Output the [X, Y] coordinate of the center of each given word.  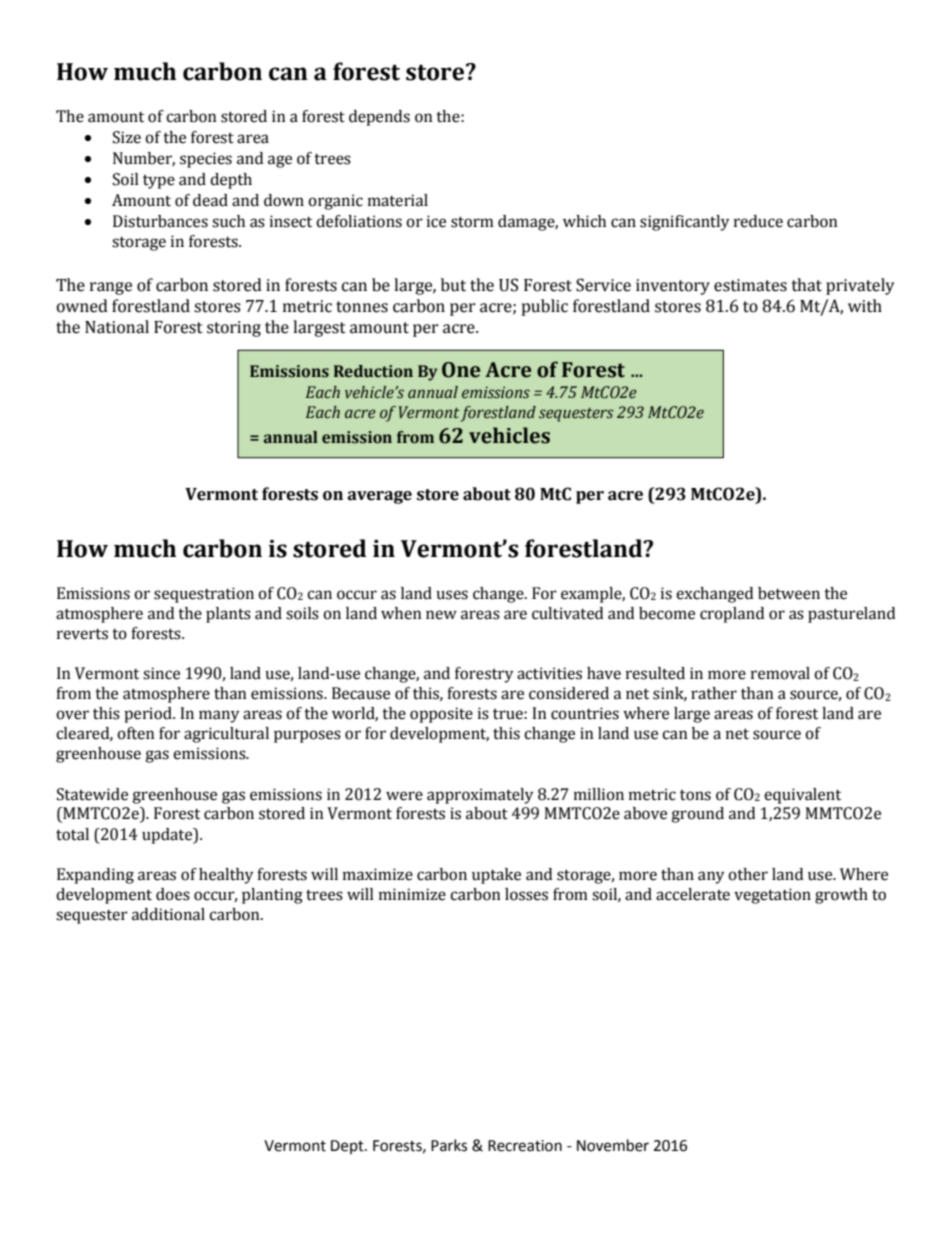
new [441, 615]
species [206, 160]
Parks [449, 1145]
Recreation [525, 1146]
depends [379, 118]
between [789, 593]
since [161, 673]
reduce [758, 221]
